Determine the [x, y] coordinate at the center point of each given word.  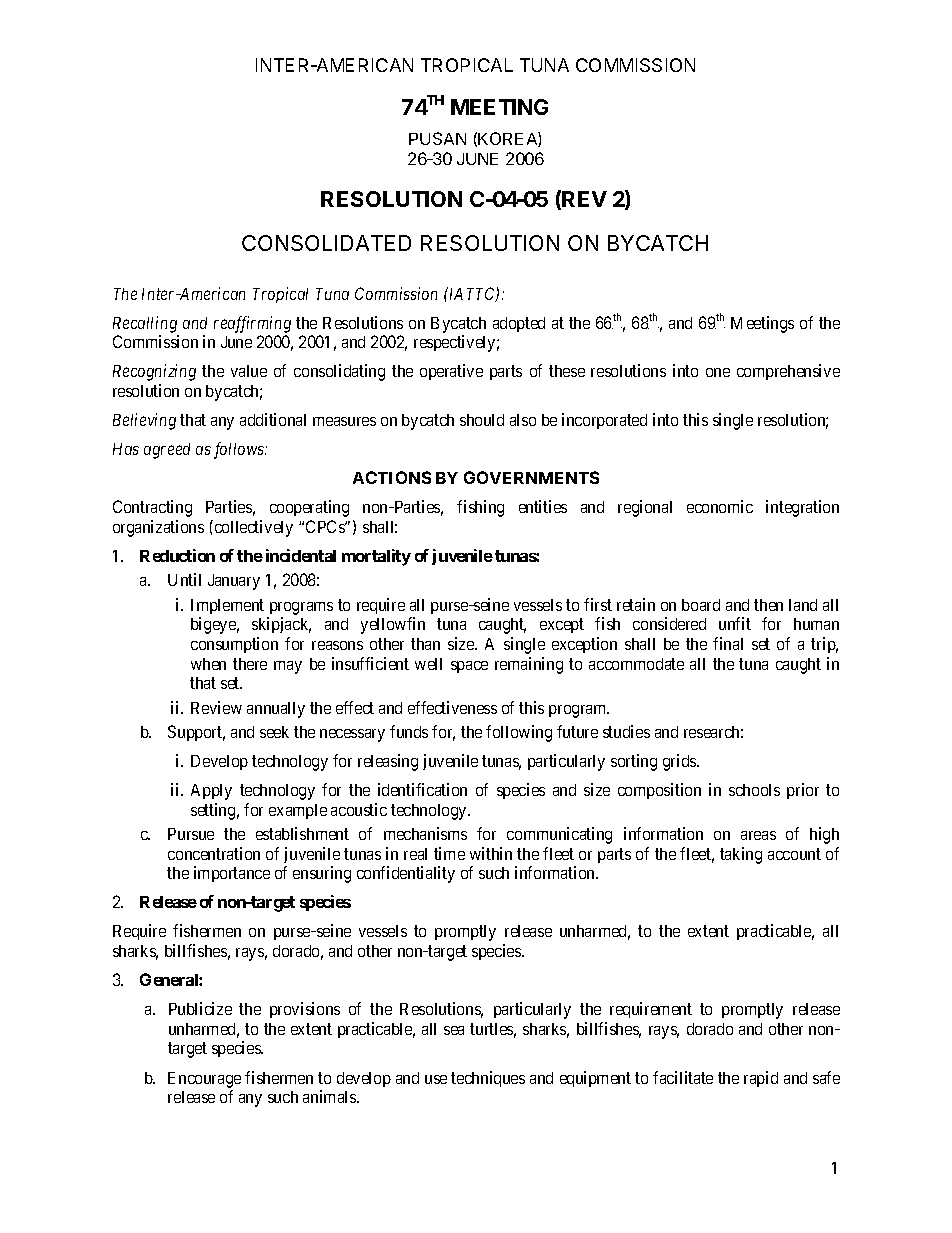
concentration [214, 853]
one [718, 372]
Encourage [204, 1080]
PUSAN [437, 138]
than [425, 644]
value [249, 371]
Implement [227, 606]
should [482, 420]
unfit [735, 623]
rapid [761, 1079]
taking [741, 855]
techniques [488, 1079]
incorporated [604, 421]
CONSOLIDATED [326, 243]
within [491, 853]
